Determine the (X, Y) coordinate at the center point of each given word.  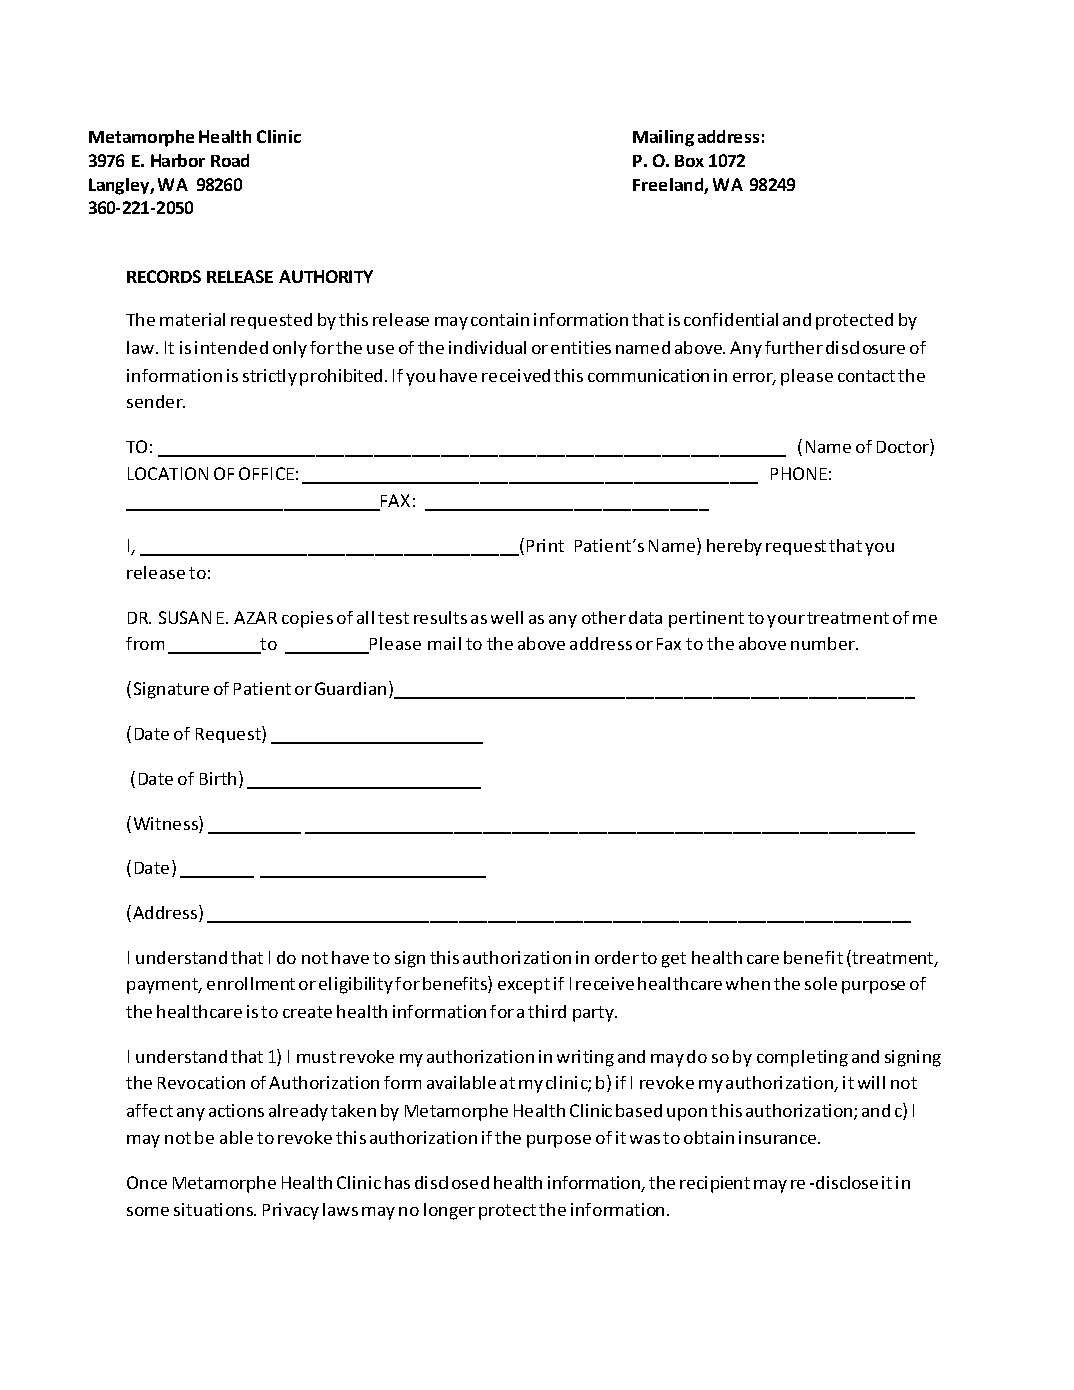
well (507, 617)
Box (689, 161)
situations (215, 1209)
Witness (167, 824)
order (617, 957)
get (674, 960)
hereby (734, 547)
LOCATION (168, 473)
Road (230, 160)
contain (500, 319)
